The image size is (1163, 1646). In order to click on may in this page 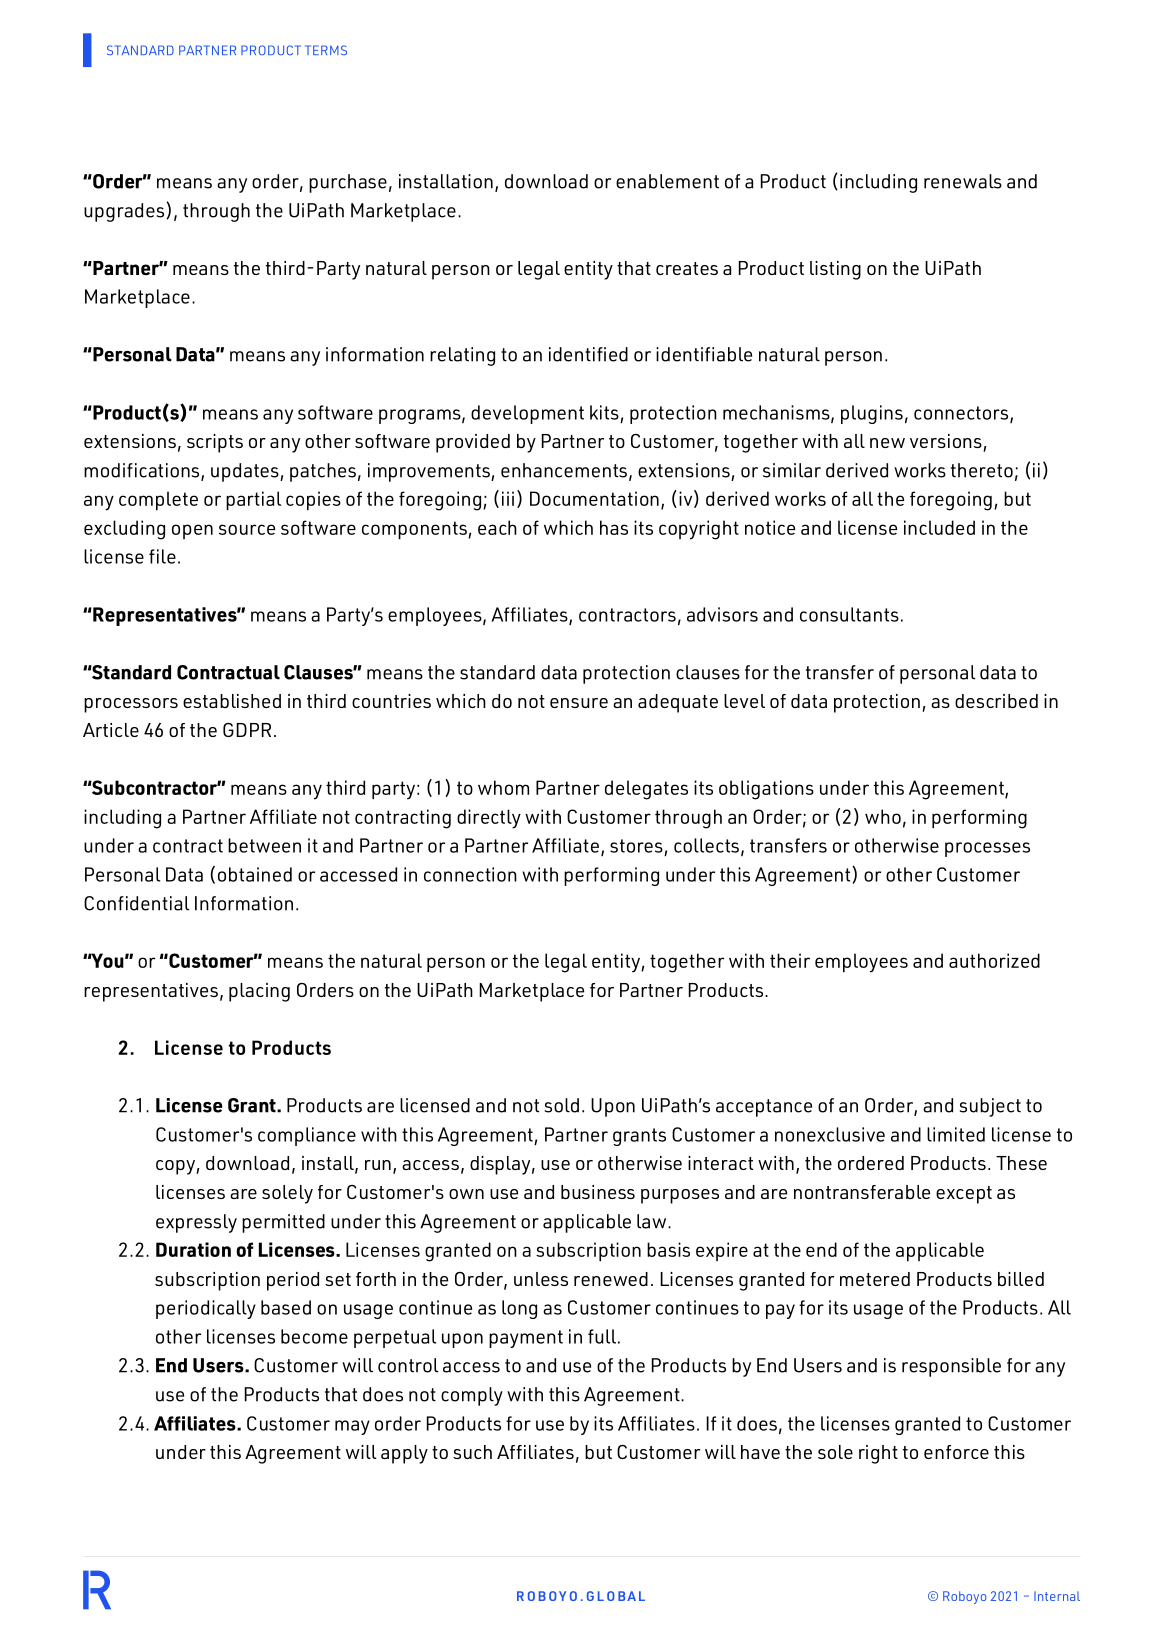, I will do `click(352, 1427)`.
